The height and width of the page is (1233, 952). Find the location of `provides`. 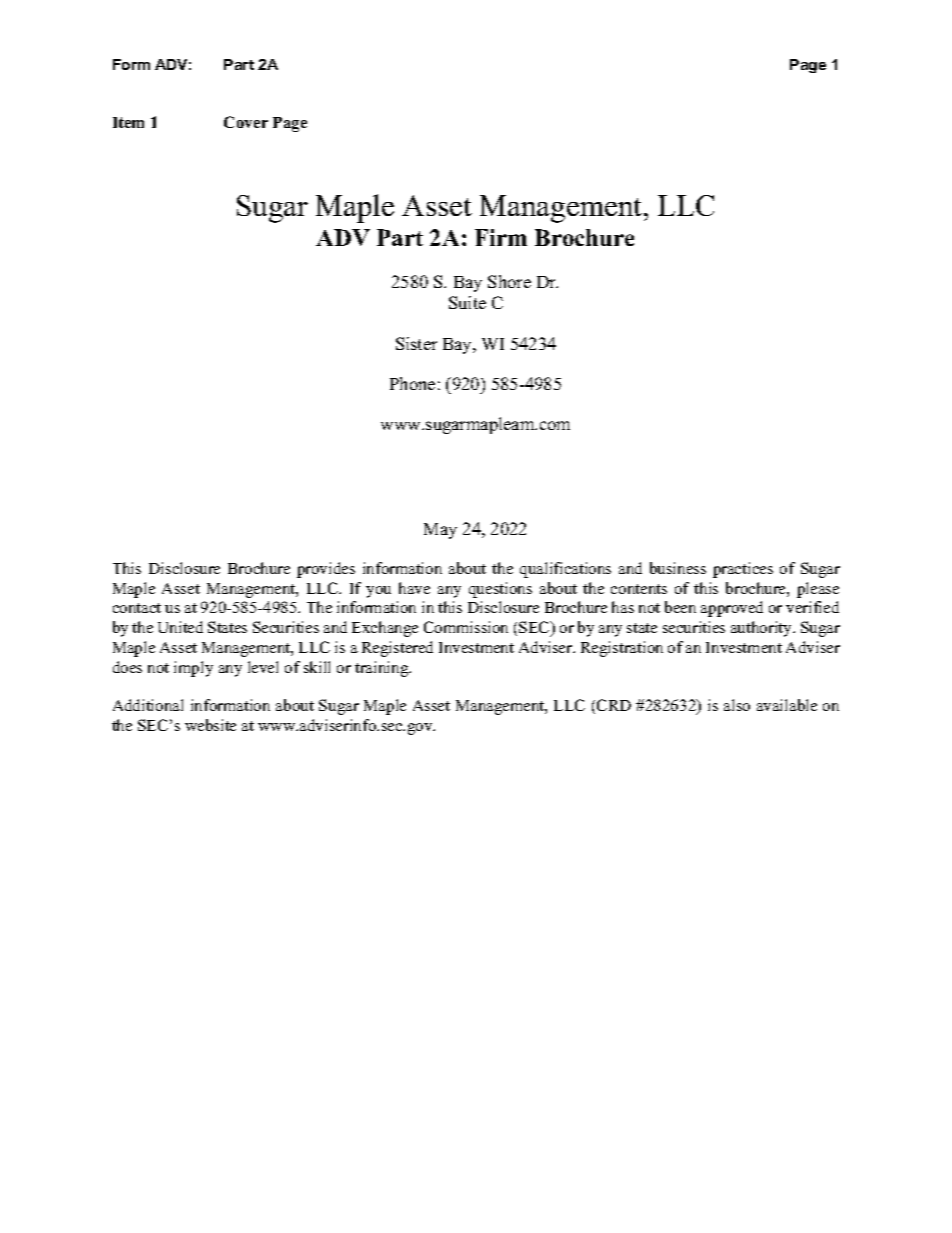

provides is located at coordinates (326, 570).
